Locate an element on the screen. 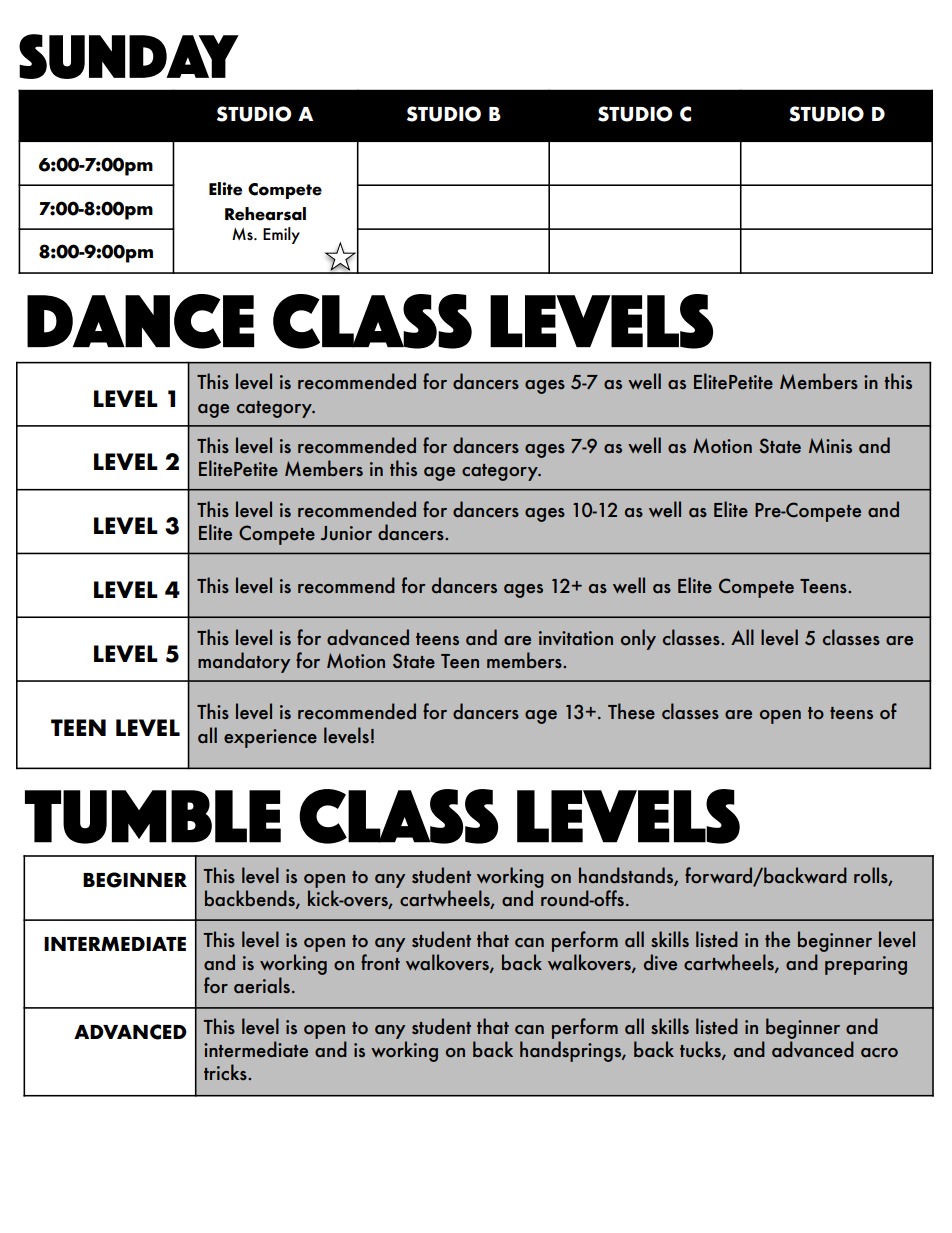  Rehearsal is located at coordinates (265, 214).
